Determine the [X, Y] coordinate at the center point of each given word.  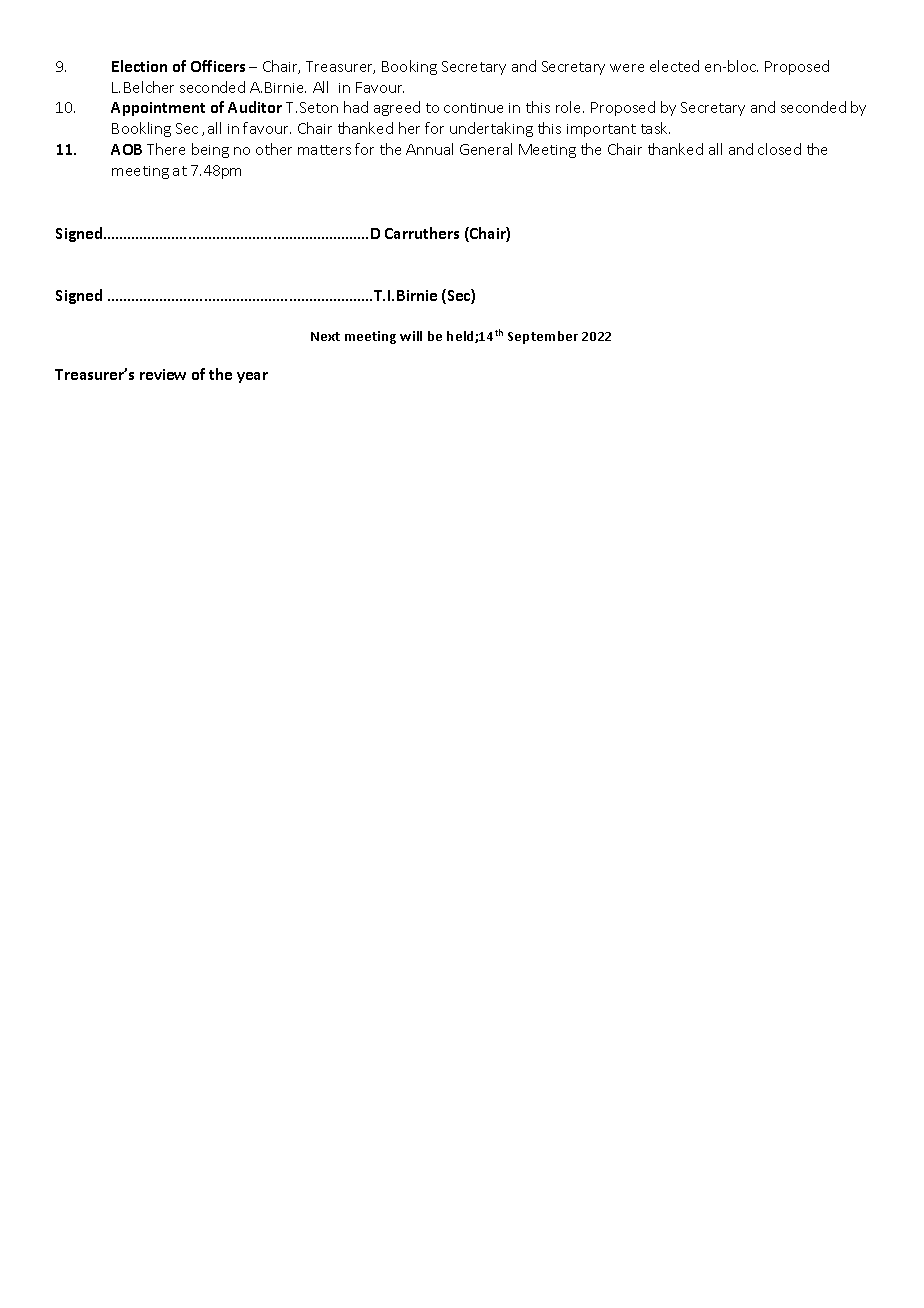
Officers [218, 66]
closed [779, 149]
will [411, 336]
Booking [409, 67]
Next [325, 336]
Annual [429, 149]
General [486, 149]
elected [674, 66]
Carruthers [422, 233]
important [601, 130]
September [543, 337]
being [210, 150]
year [252, 377]
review [163, 374]
